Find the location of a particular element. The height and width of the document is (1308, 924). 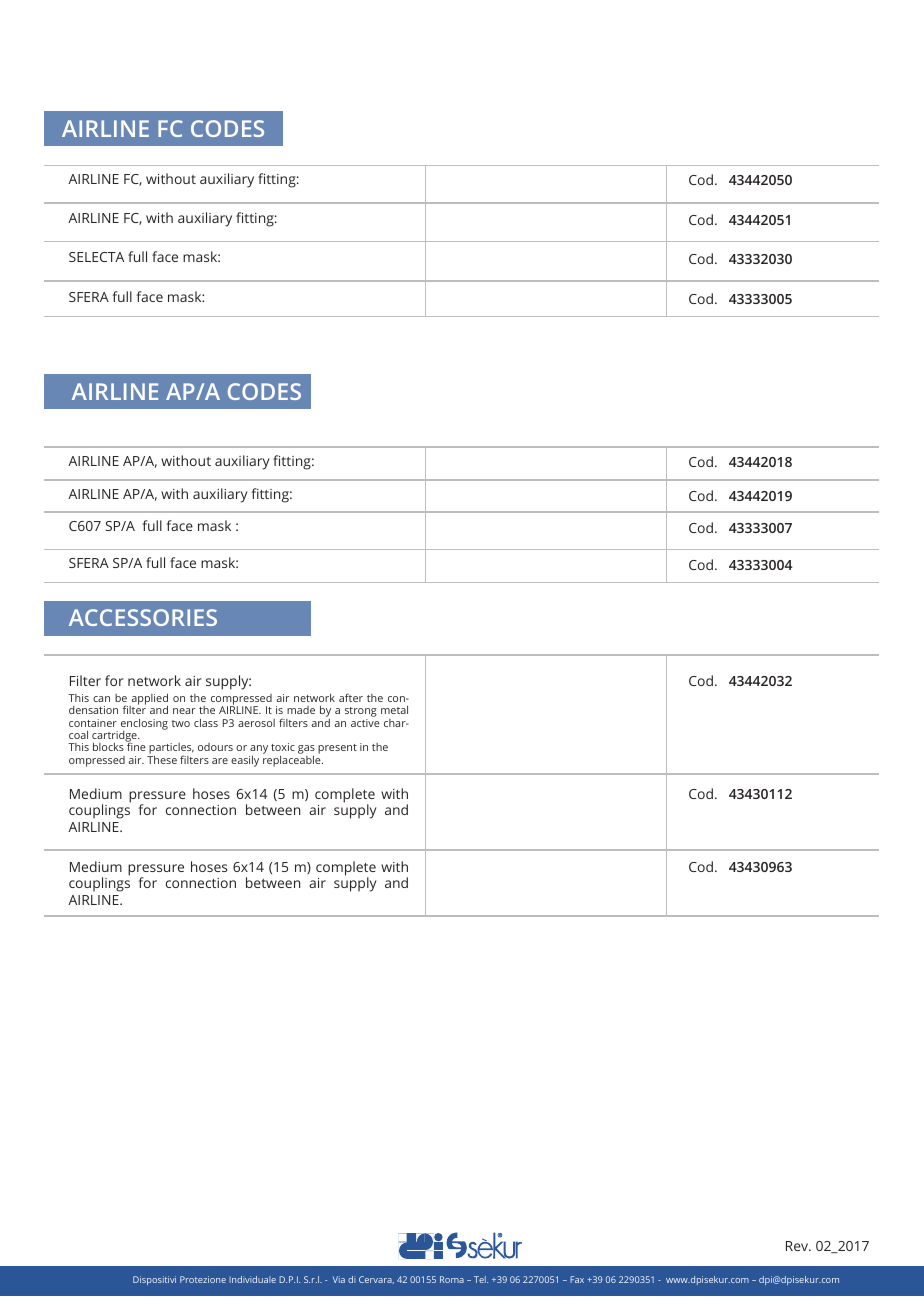

Rev is located at coordinates (798, 1246).
